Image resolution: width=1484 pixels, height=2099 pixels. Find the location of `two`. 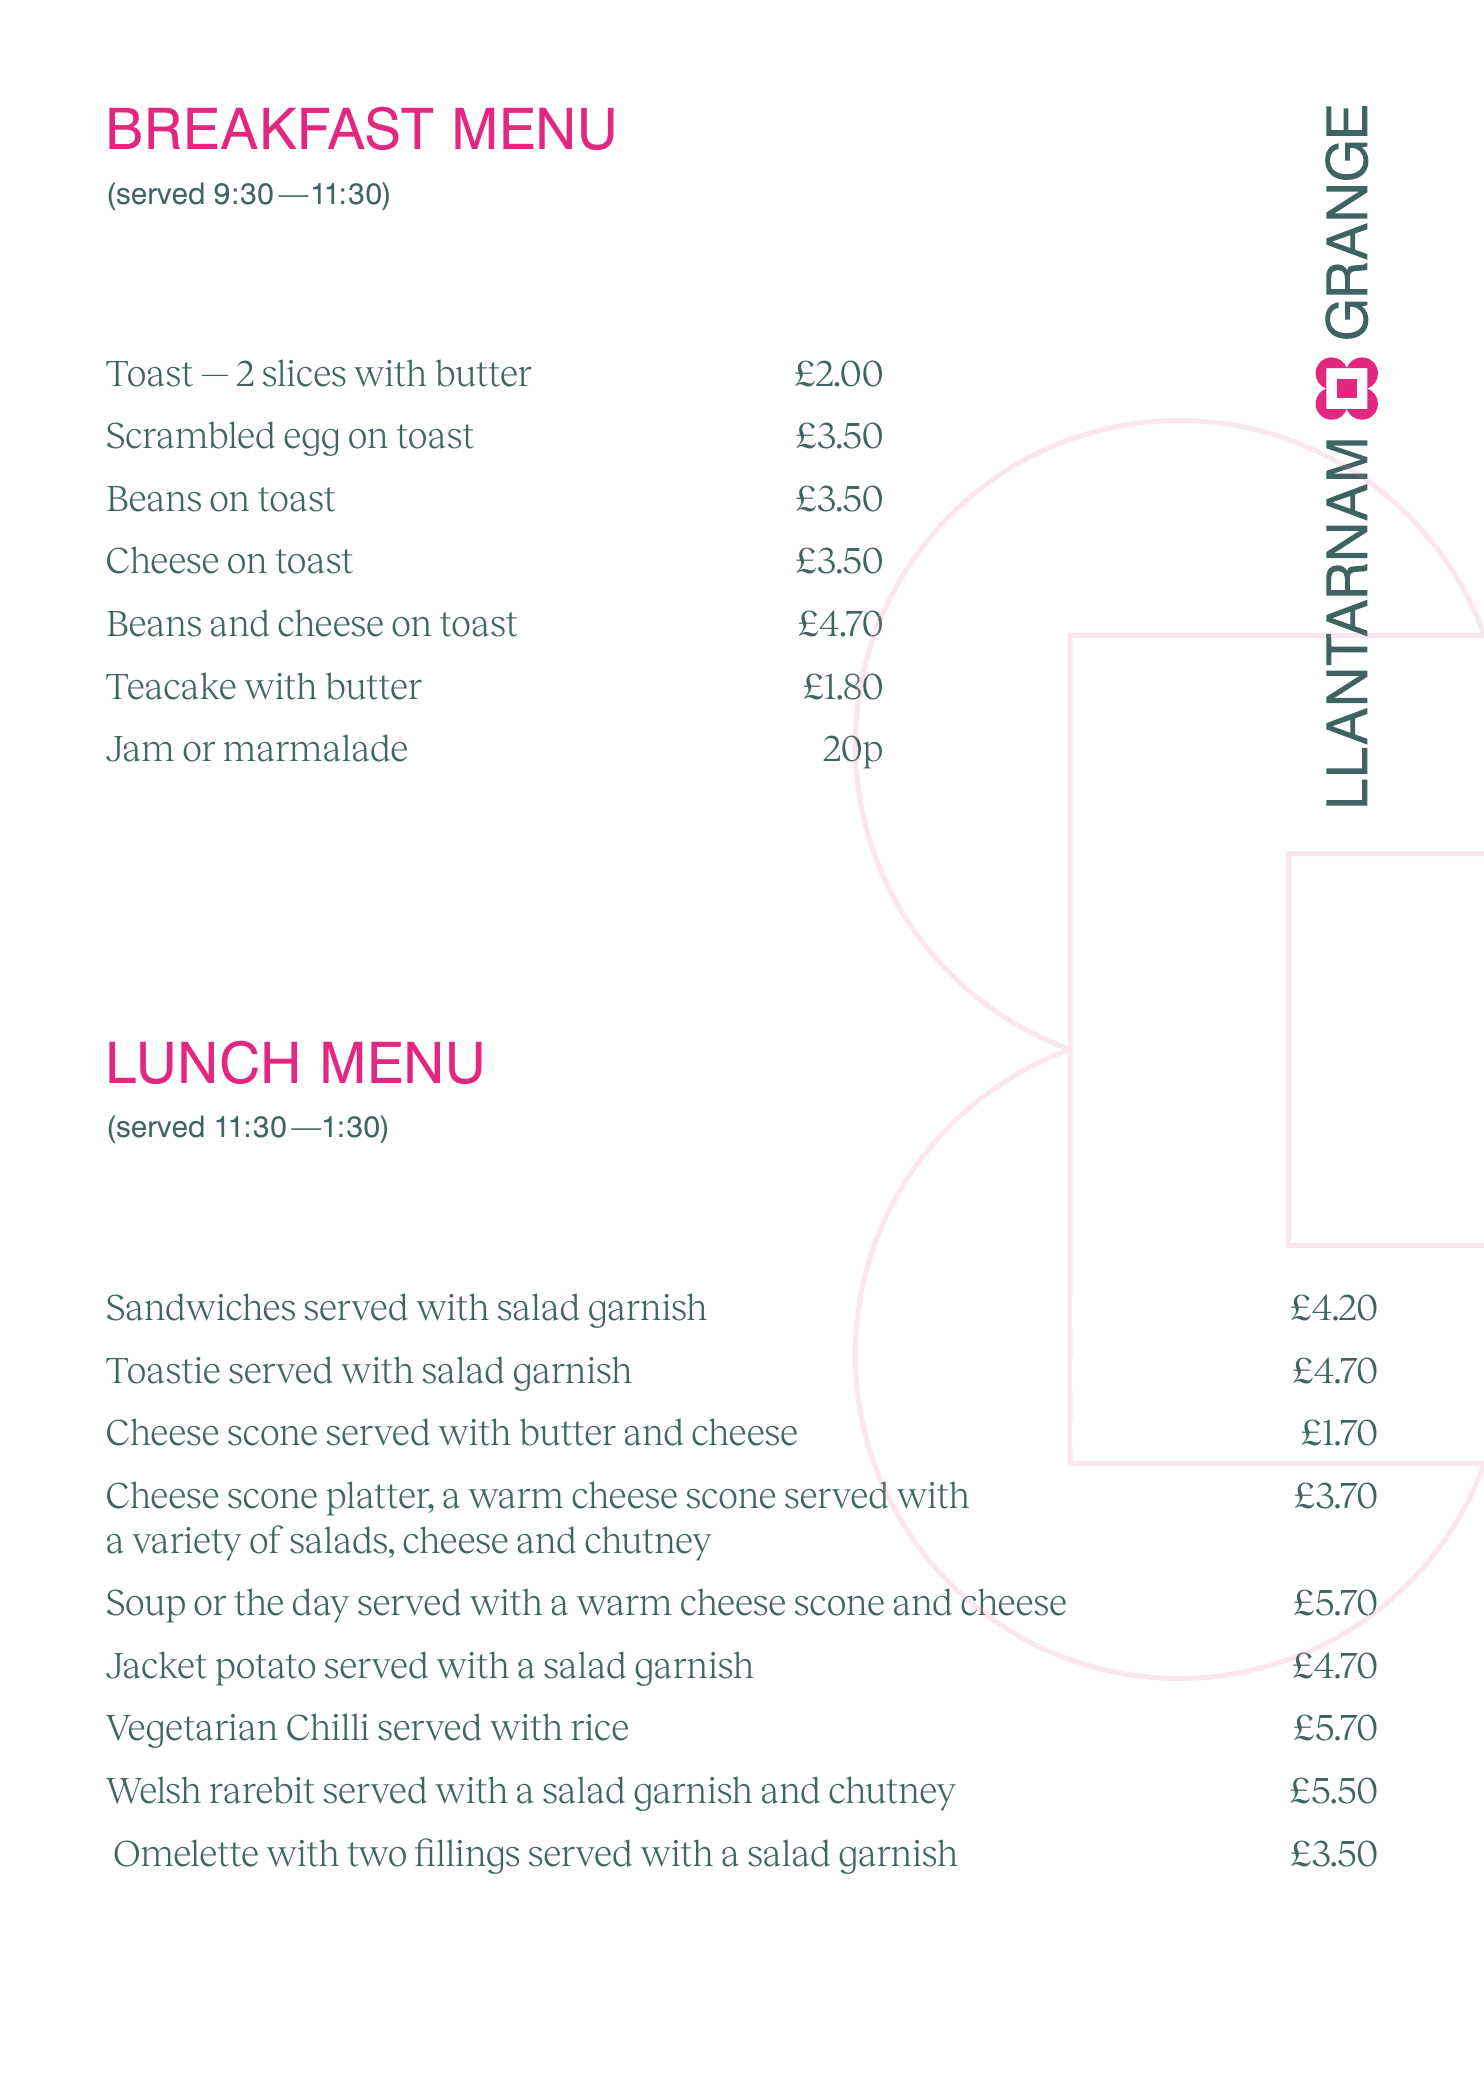

two is located at coordinates (376, 1854).
